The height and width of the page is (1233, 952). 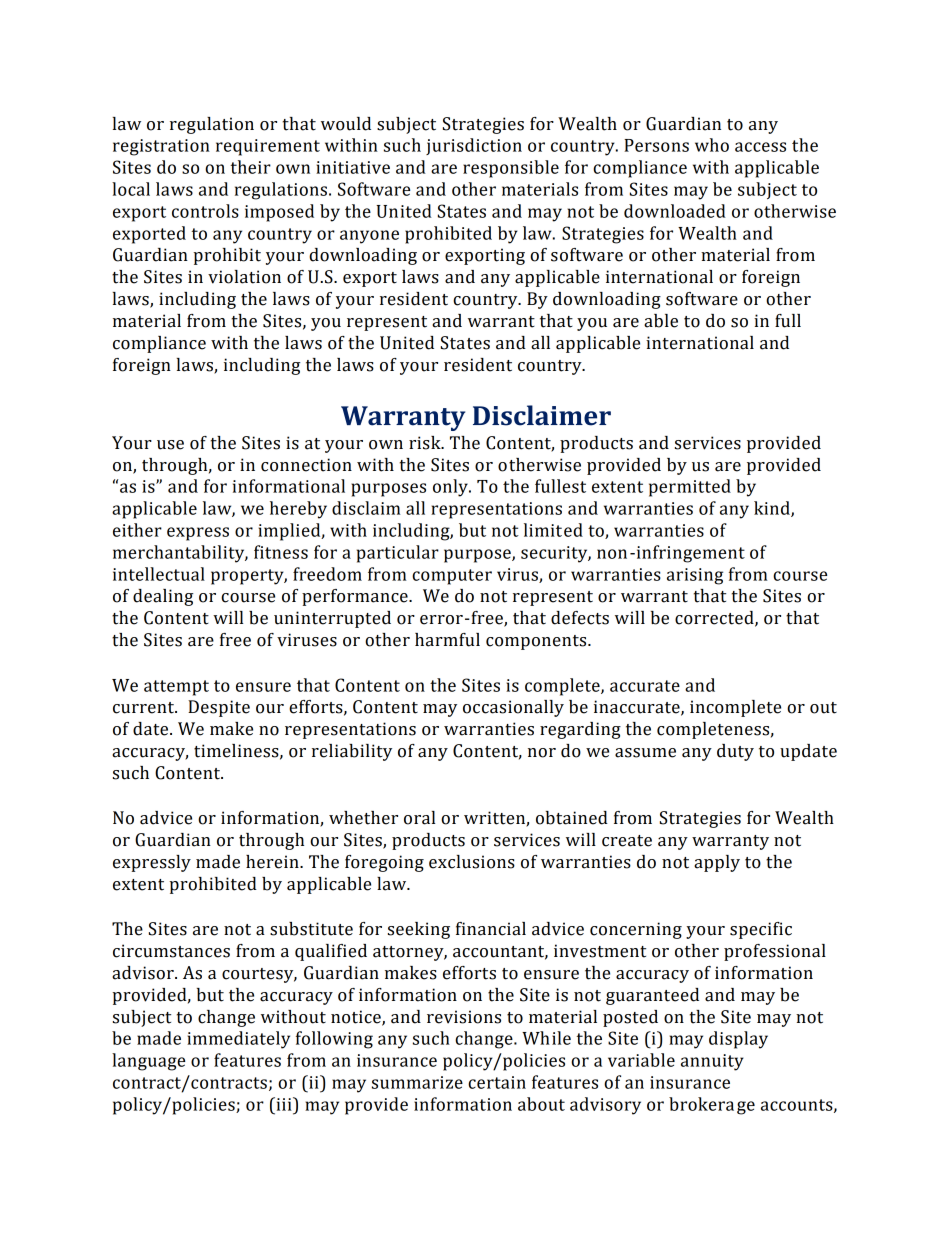 What do you see at coordinates (238, 1040) in the page?
I see `immediately` at bounding box center [238, 1040].
